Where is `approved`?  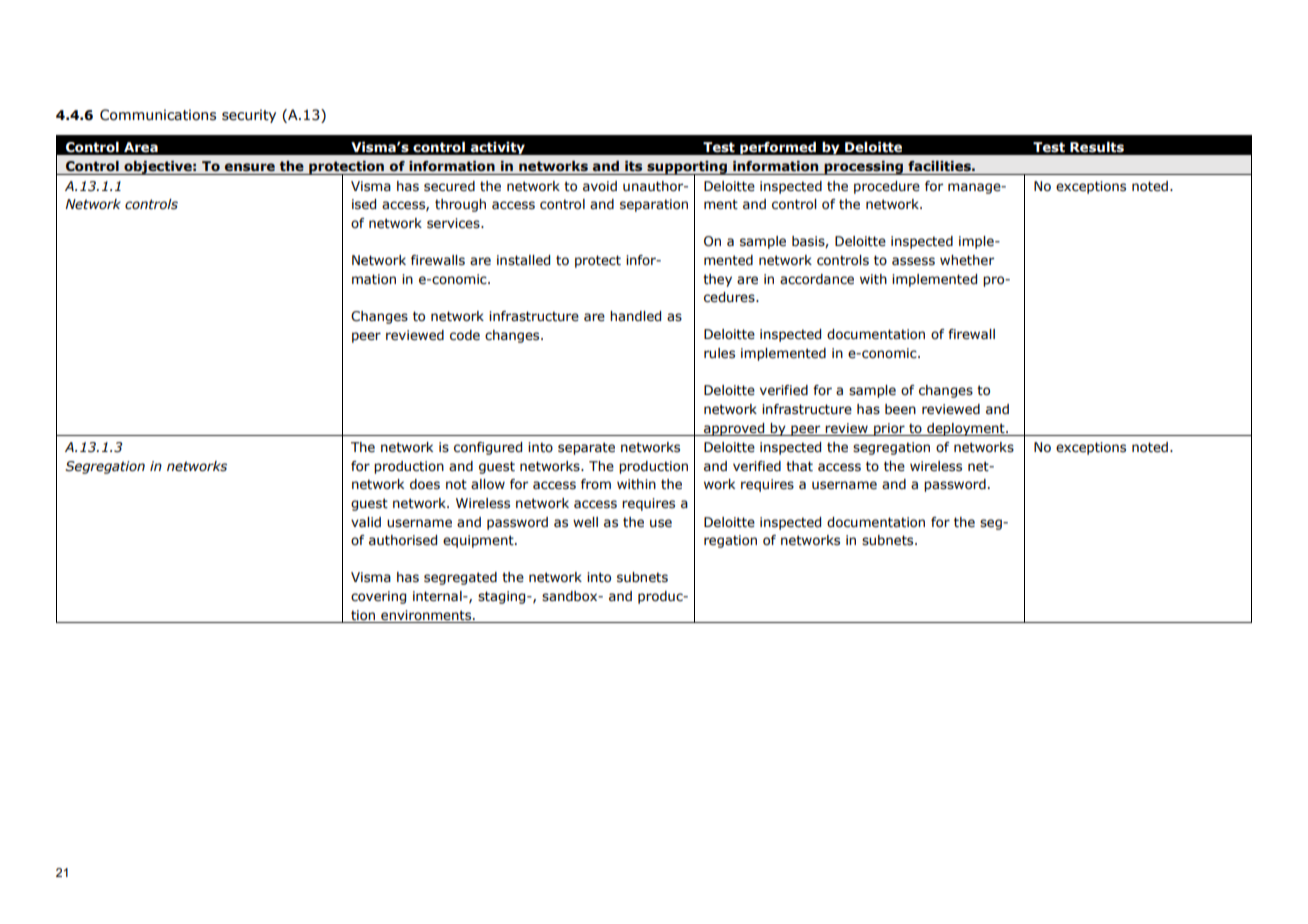
approved is located at coordinates (734, 429).
